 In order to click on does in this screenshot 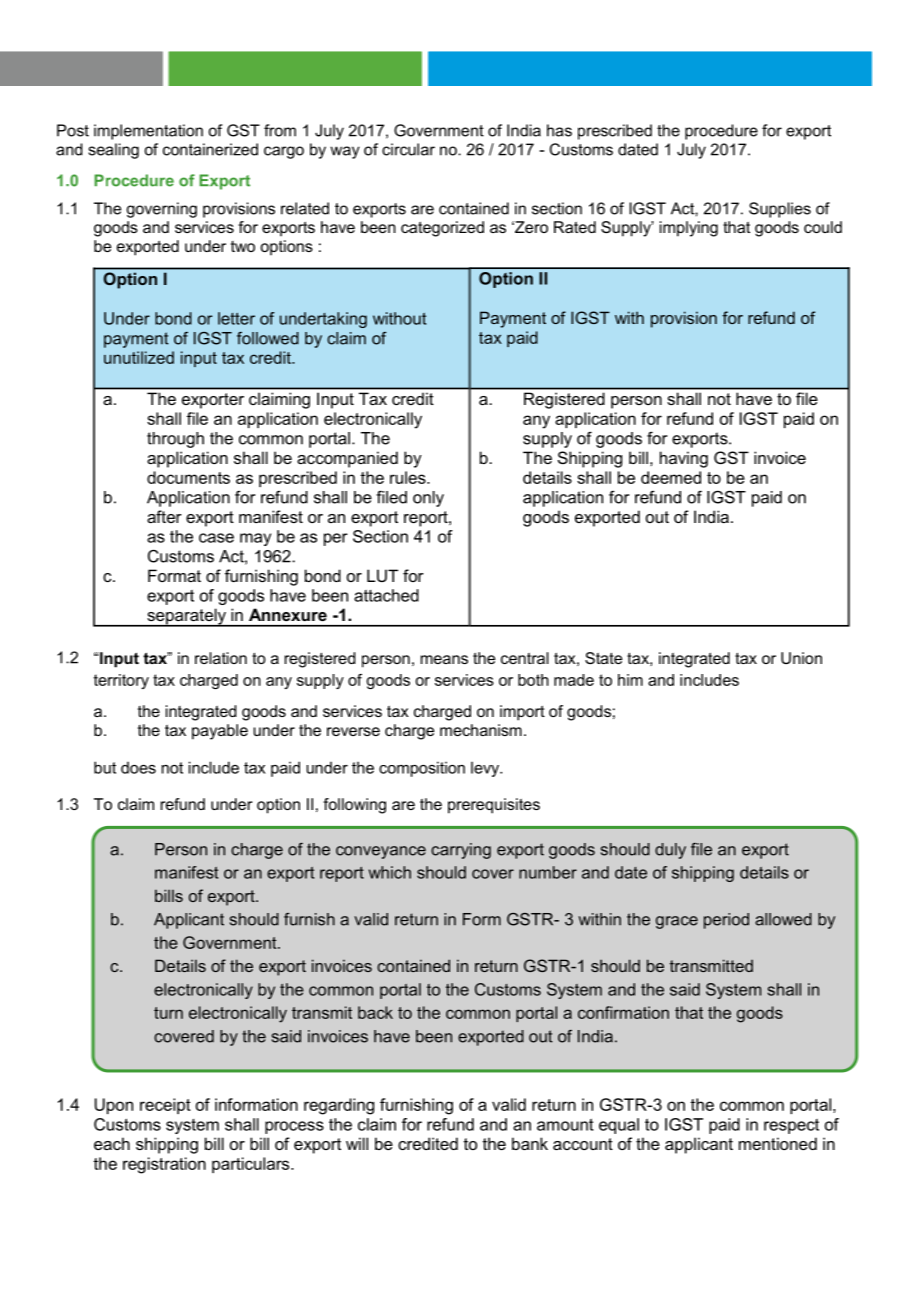, I will do `click(138, 768)`.
